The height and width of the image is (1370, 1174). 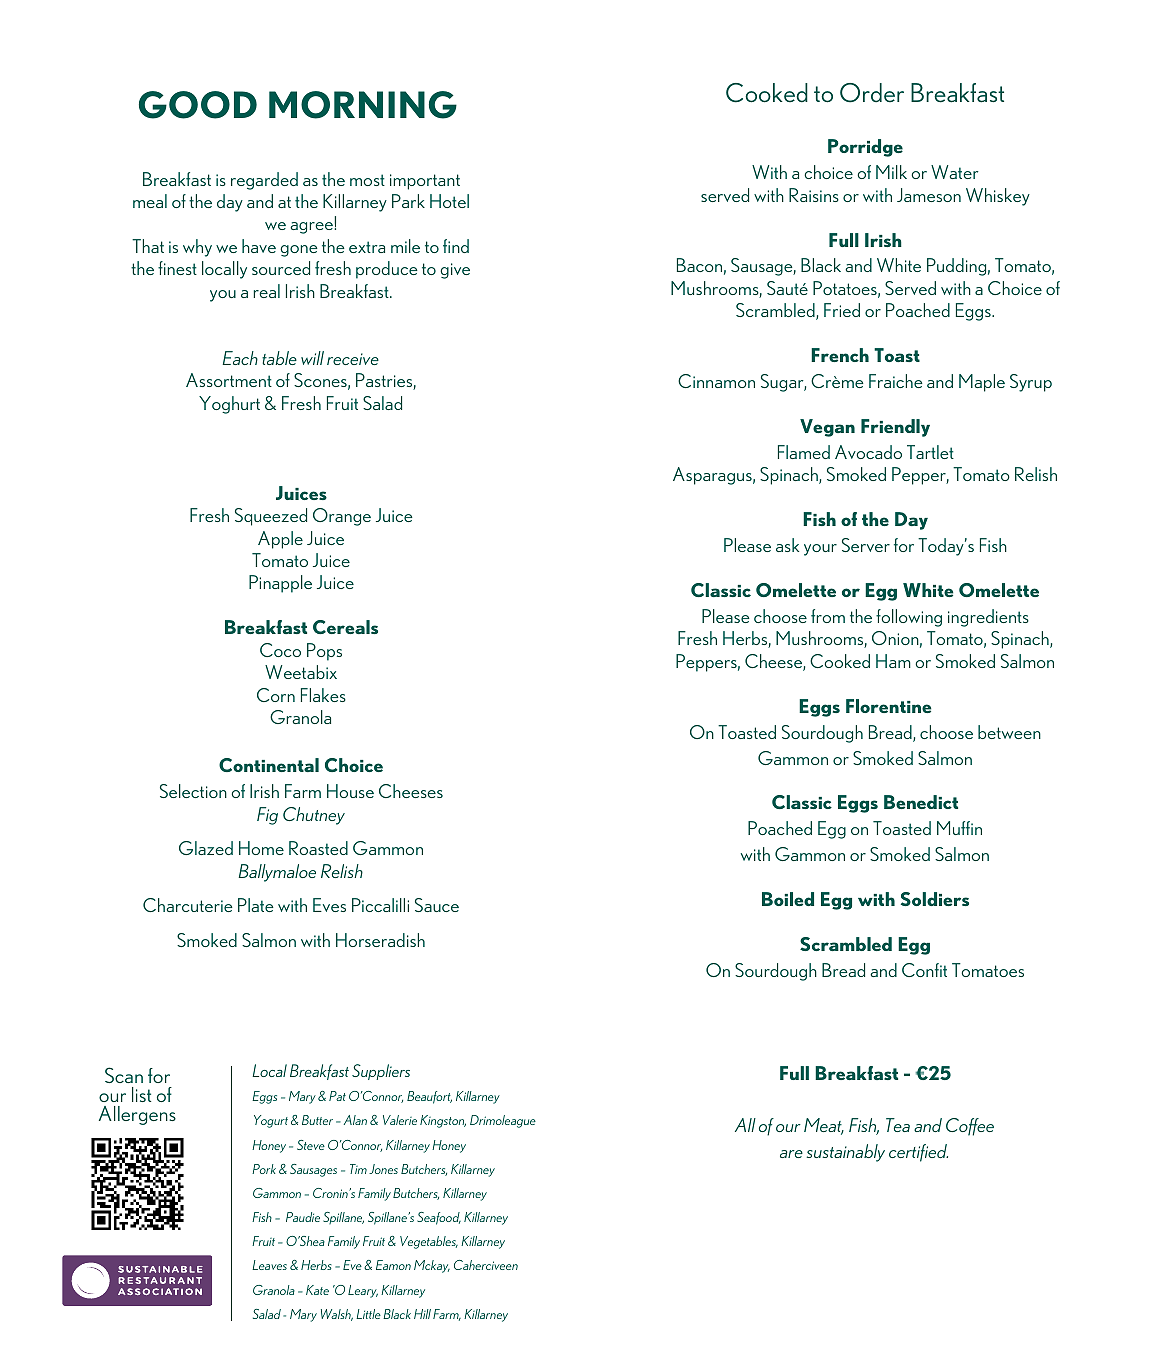 I want to click on receive, so click(x=353, y=359).
